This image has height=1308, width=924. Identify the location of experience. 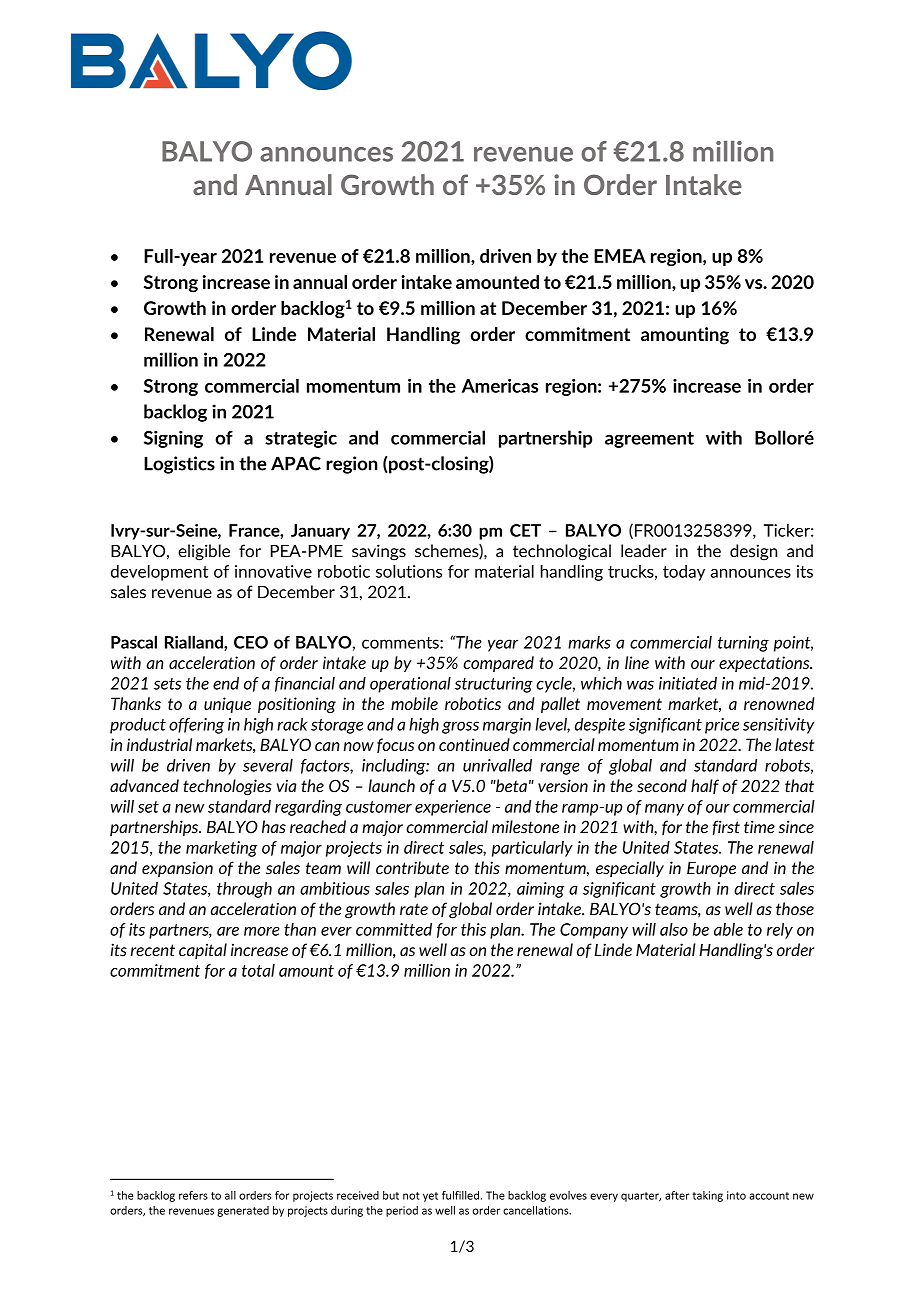
(453, 808).
